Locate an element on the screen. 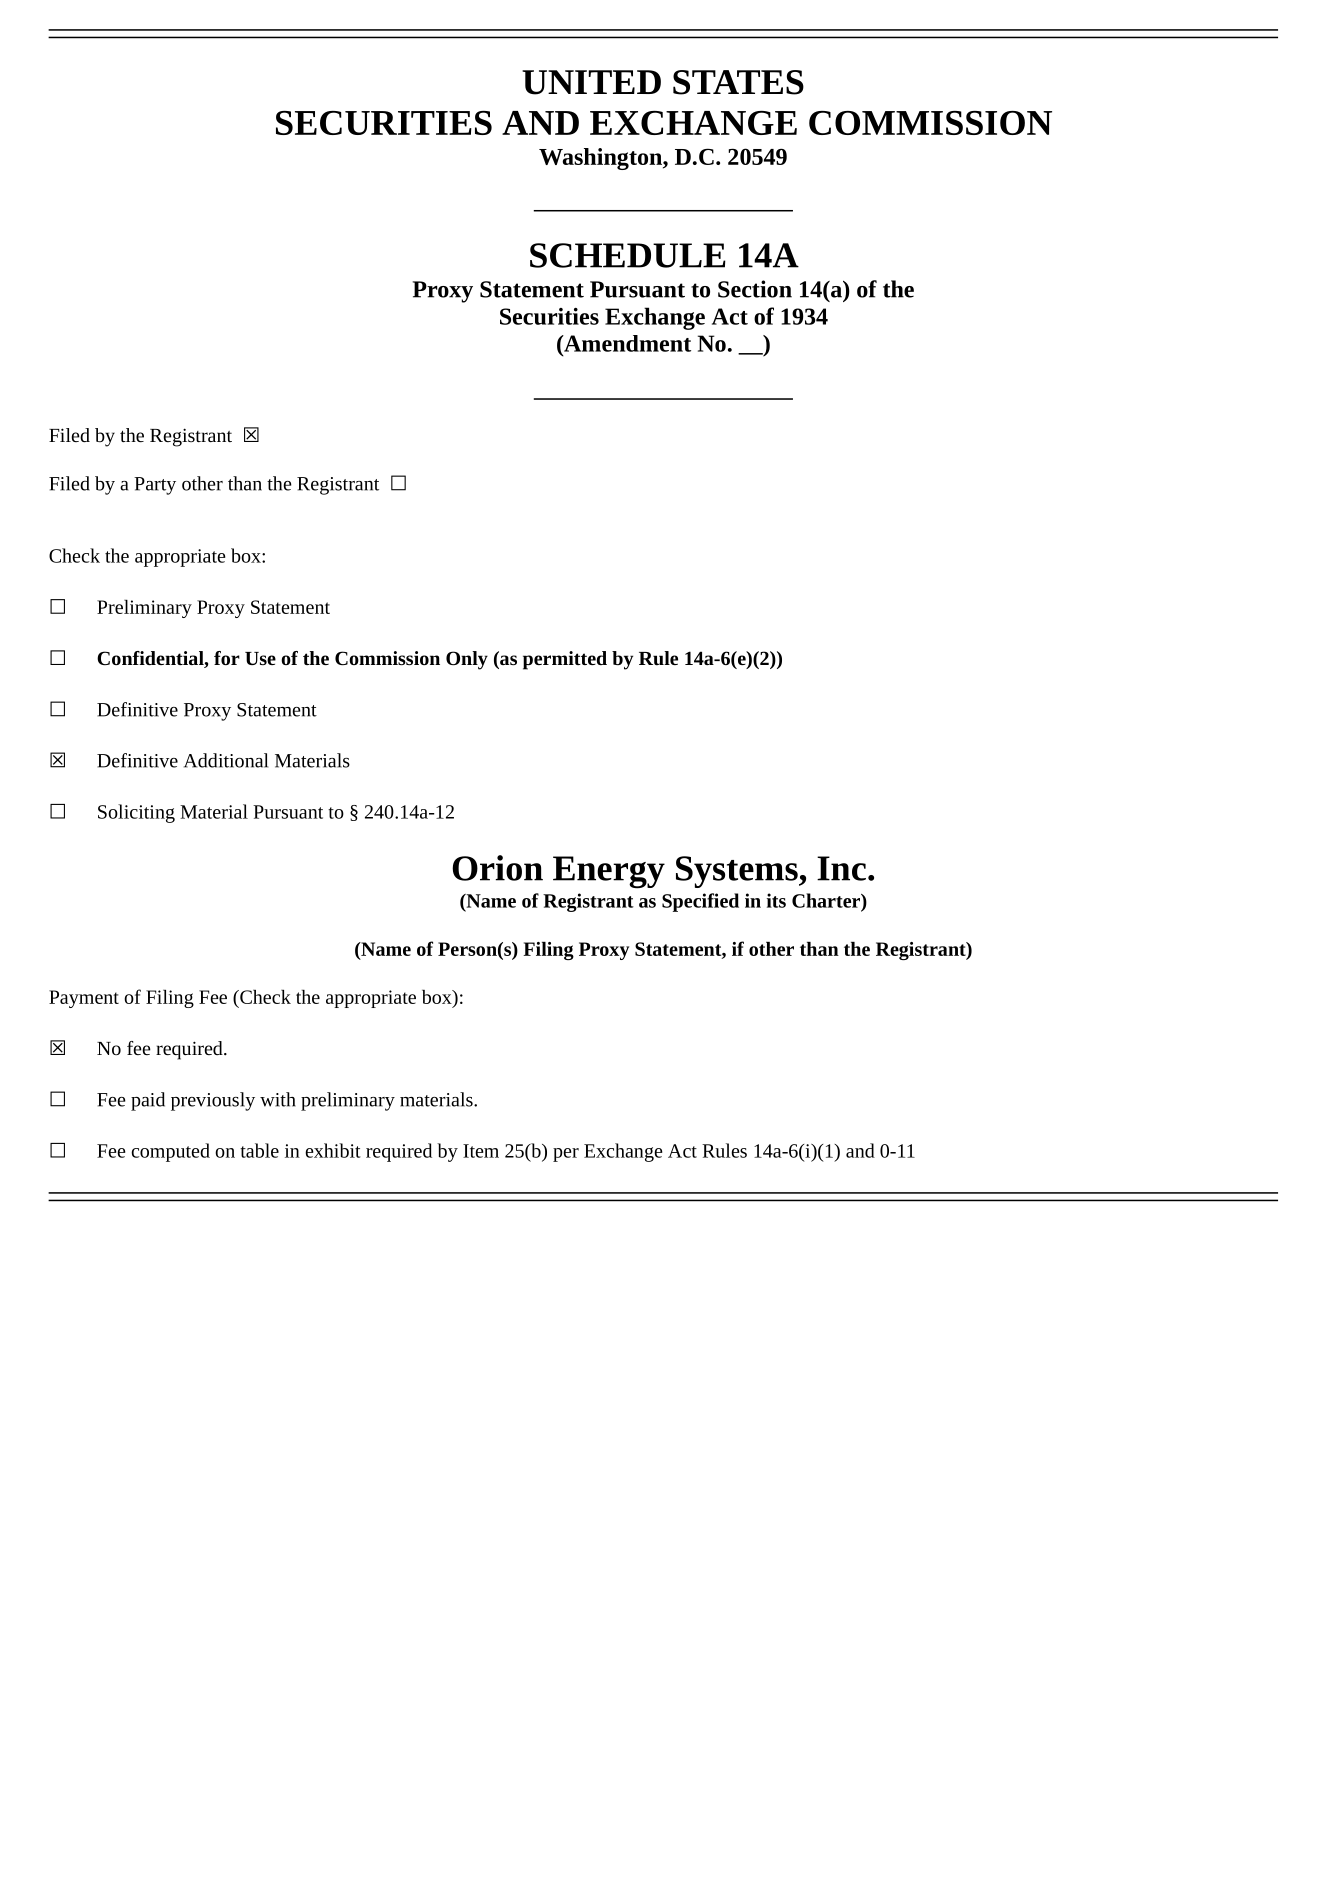  paid is located at coordinates (148, 1101).
